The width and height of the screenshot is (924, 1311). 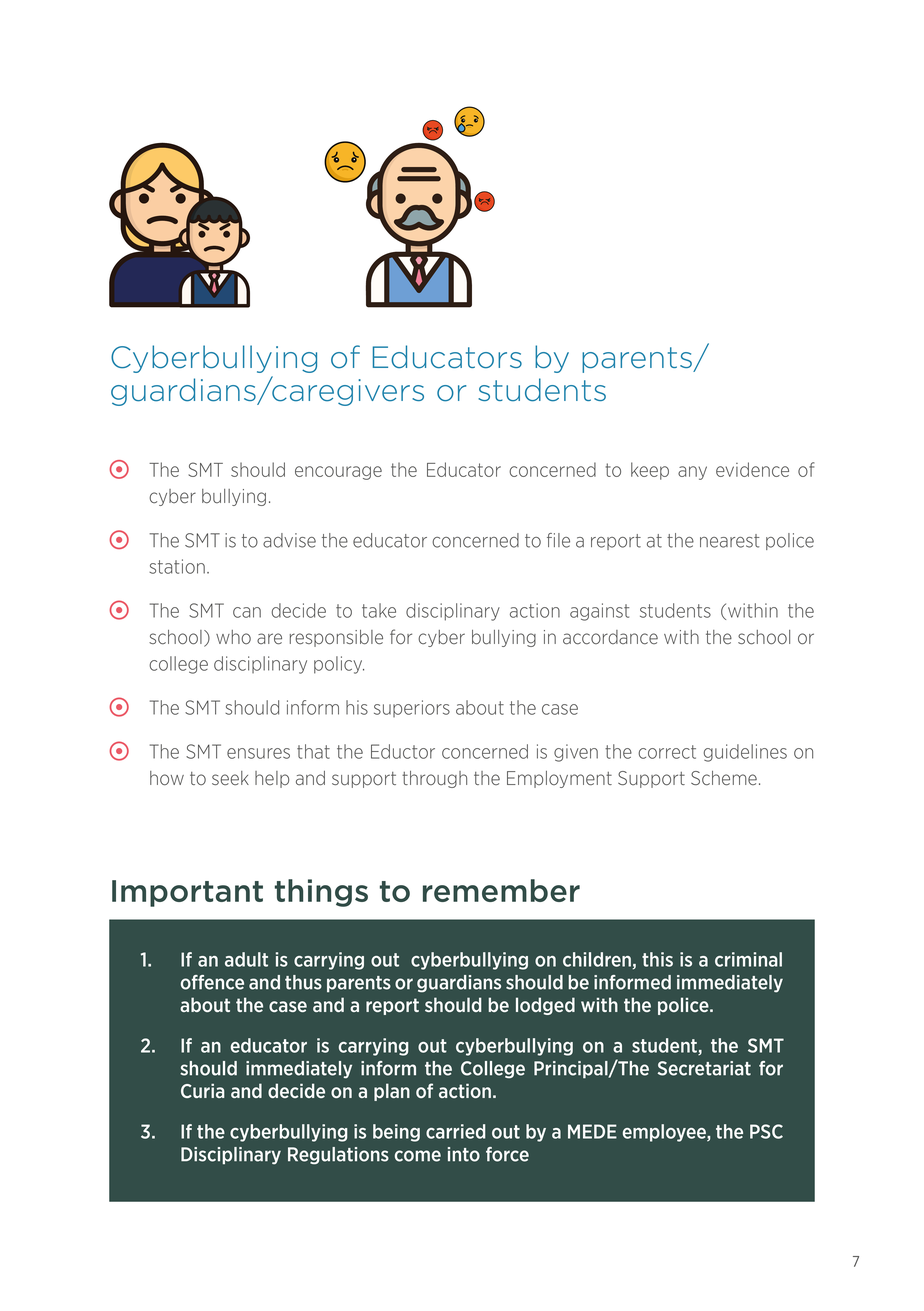 What do you see at coordinates (412, 708) in the screenshot?
I see `superiors` at bounding box center [412, 708].
